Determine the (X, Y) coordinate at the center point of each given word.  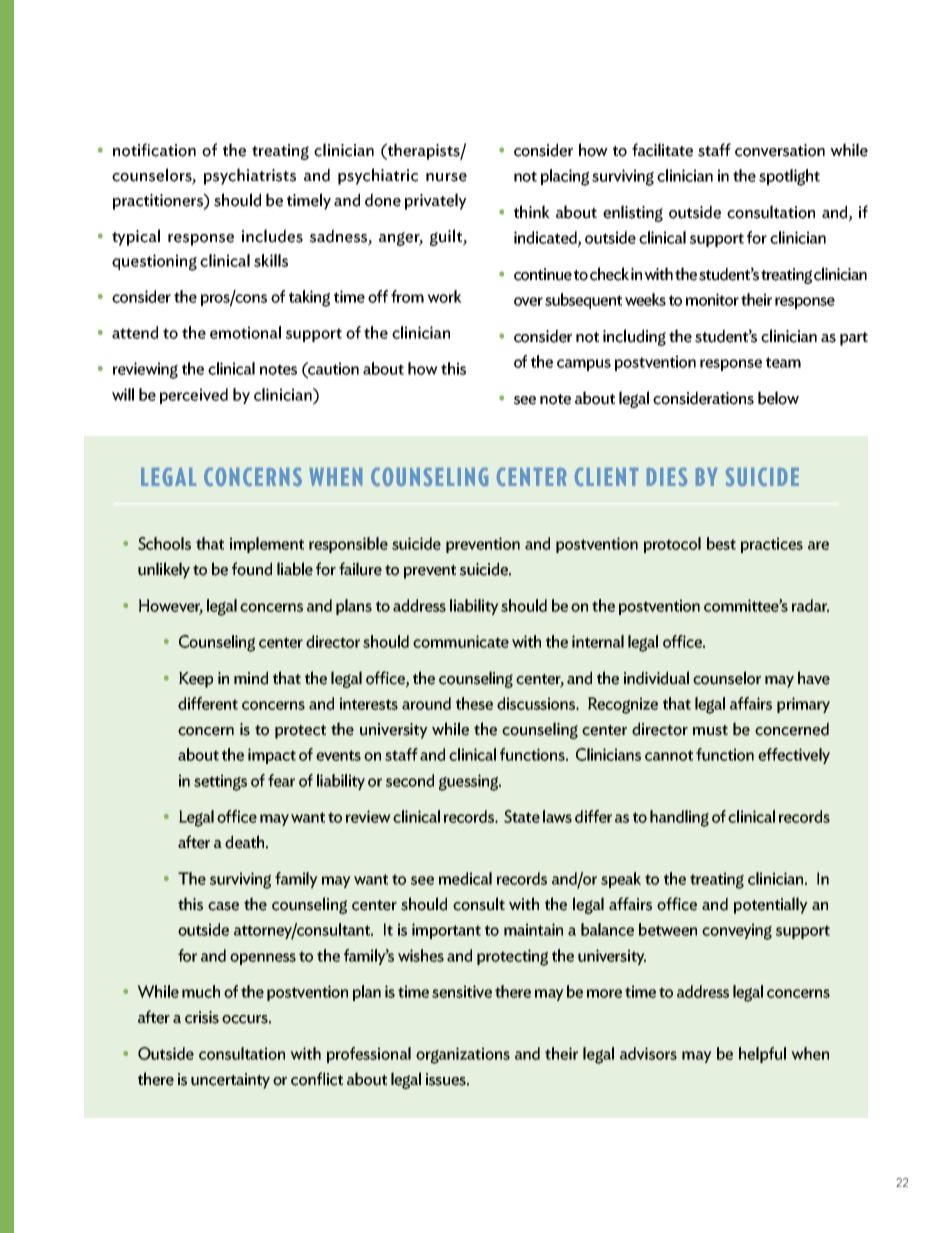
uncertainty (230, 1081)
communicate (461, 641)
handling (679, 818)
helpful (762, 1055)
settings (220, 782)
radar (810, 605)
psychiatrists (250, 176)
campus (584, 365)
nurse (446, 177)
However (171, 606)
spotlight (789, 177)
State (522, 816)
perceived (194, 396)
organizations (463, 1055)
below (778, 398)
